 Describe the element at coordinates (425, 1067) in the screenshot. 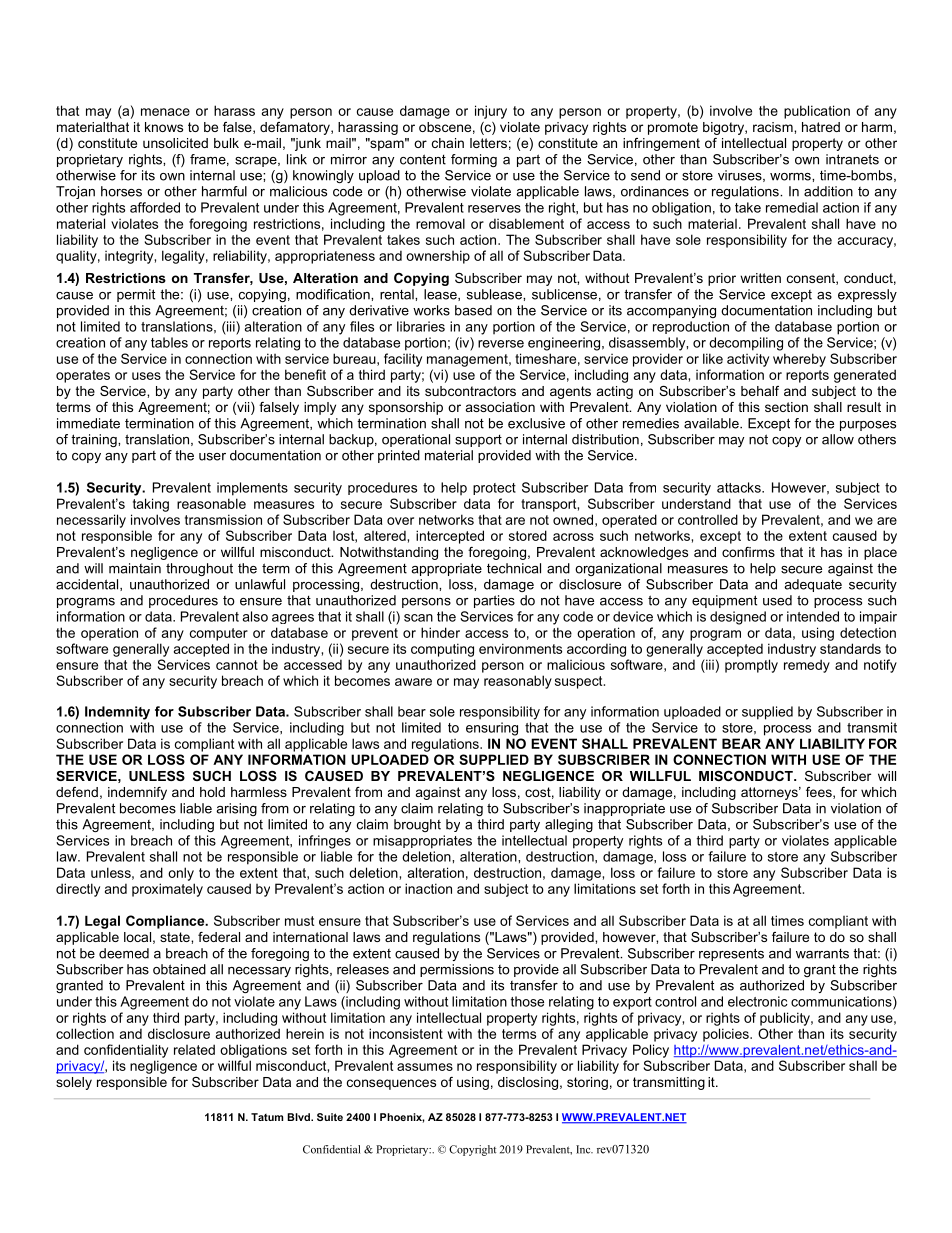

I see `assumes` at that location.
